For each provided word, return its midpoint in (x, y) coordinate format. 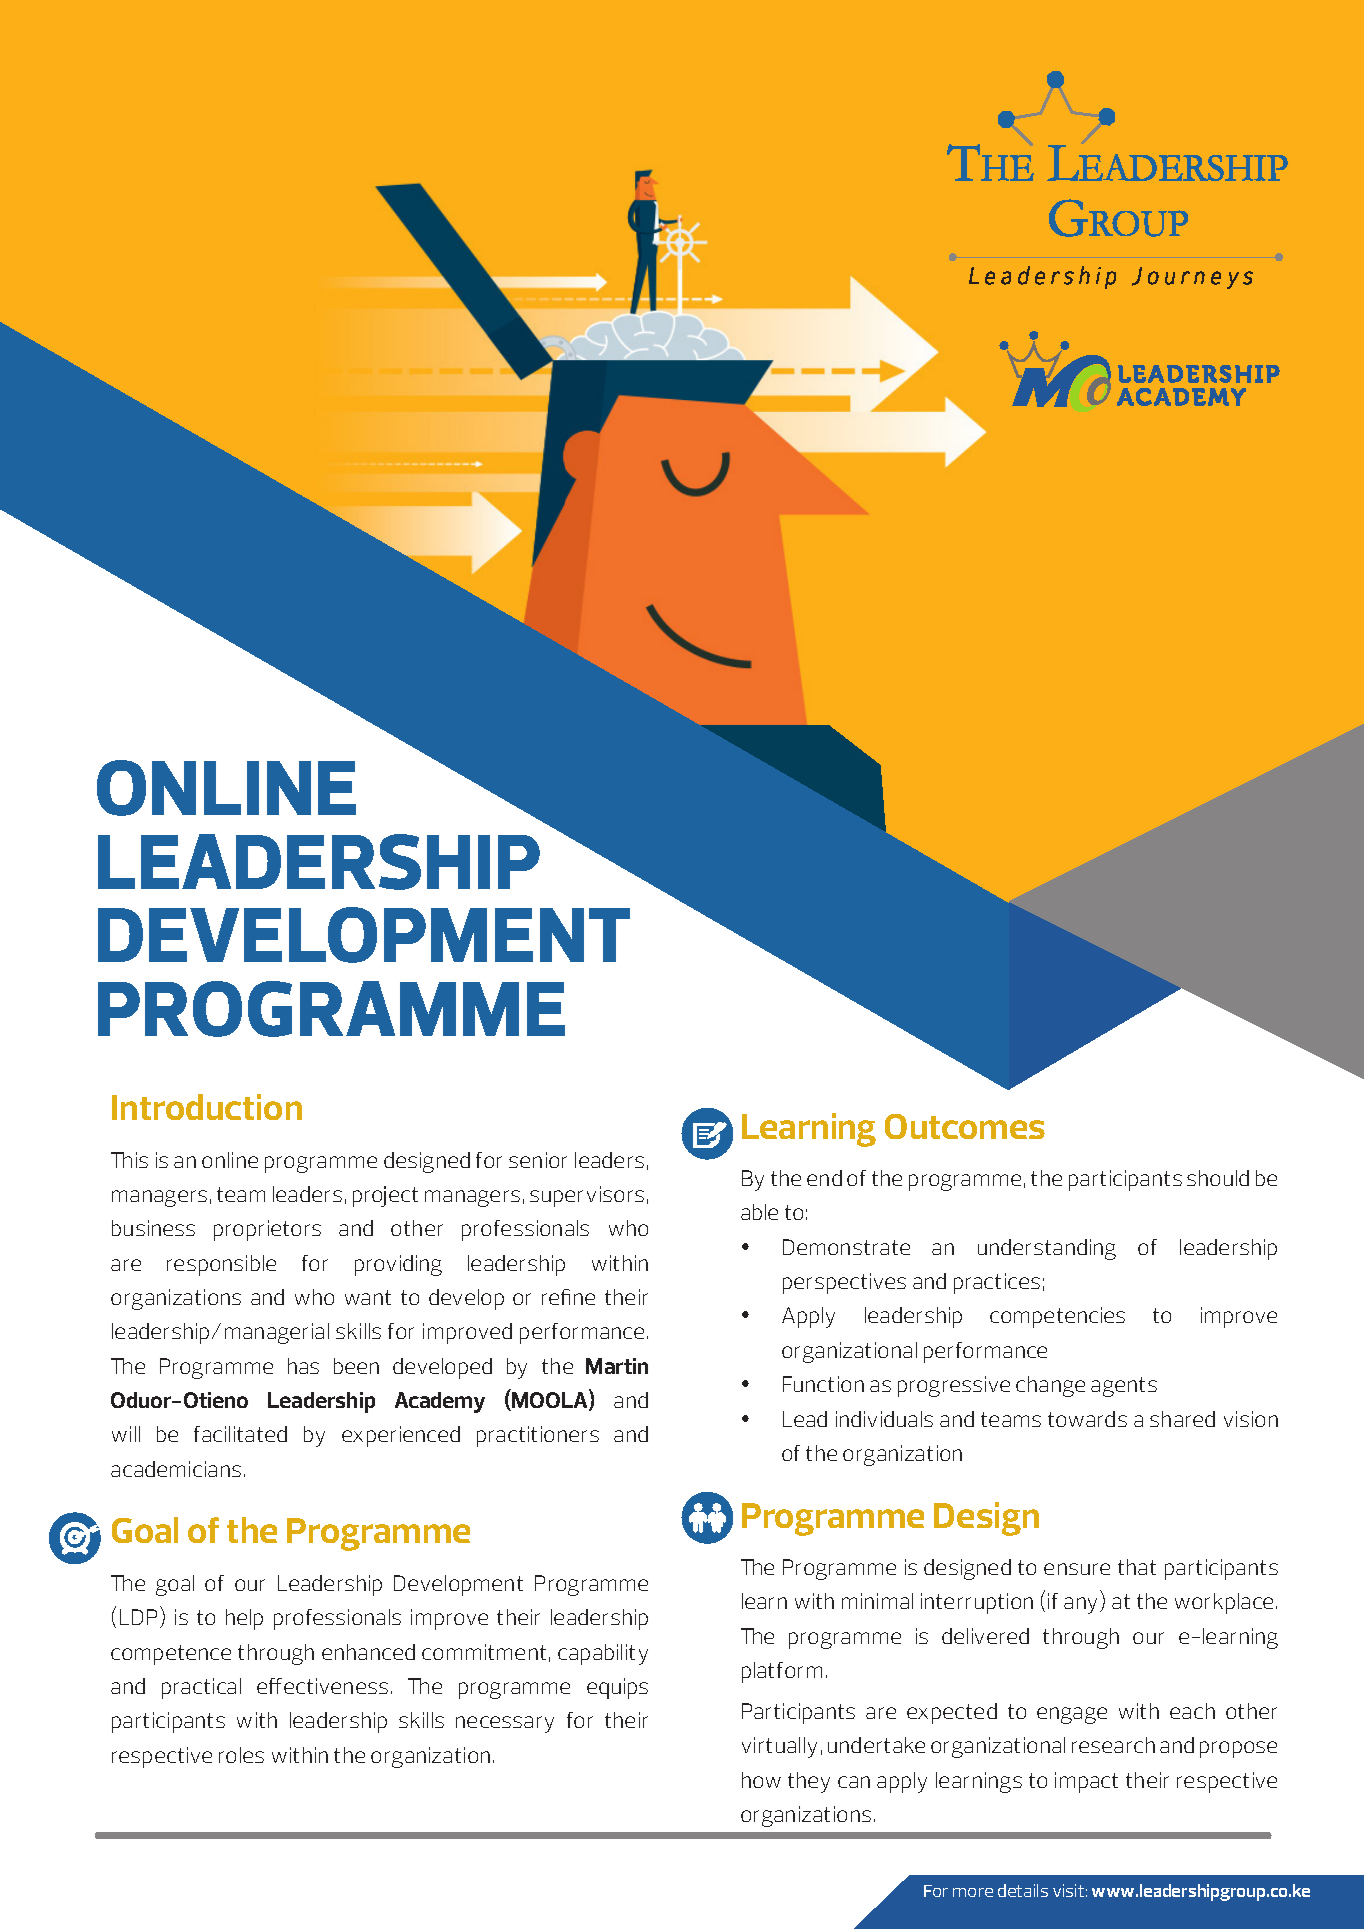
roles (241, 1755)
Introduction (207, 1107)
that (1137, 1567)
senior (538, 1160)
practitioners (538, 1436)
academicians (176, 1469)
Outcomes (965, 1126)
